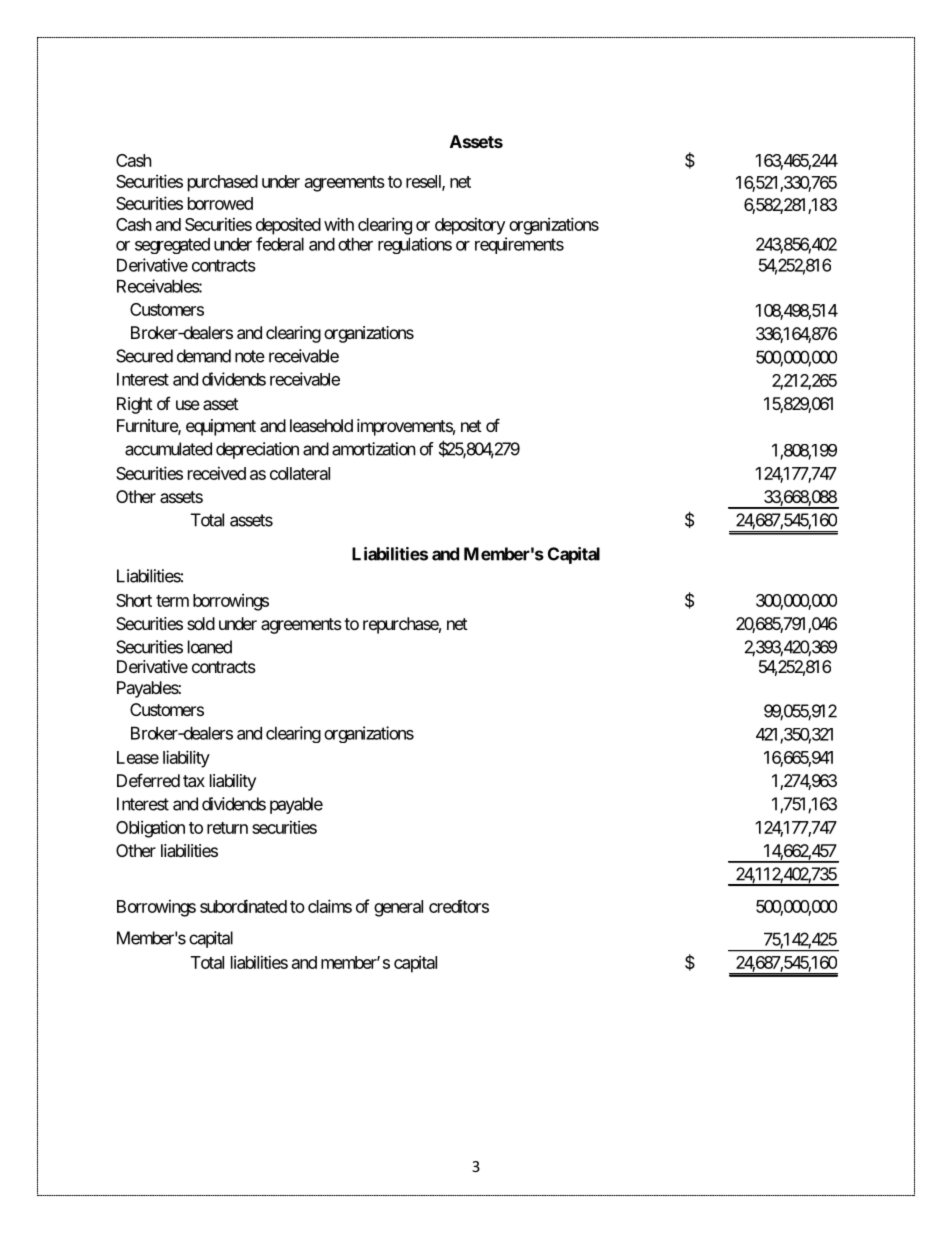 Image resolution: width=952 pixels, height=1233 pixels. Describe the element at coordinates (257, 450) in the screenshot. I see `depreciation` at that location.
